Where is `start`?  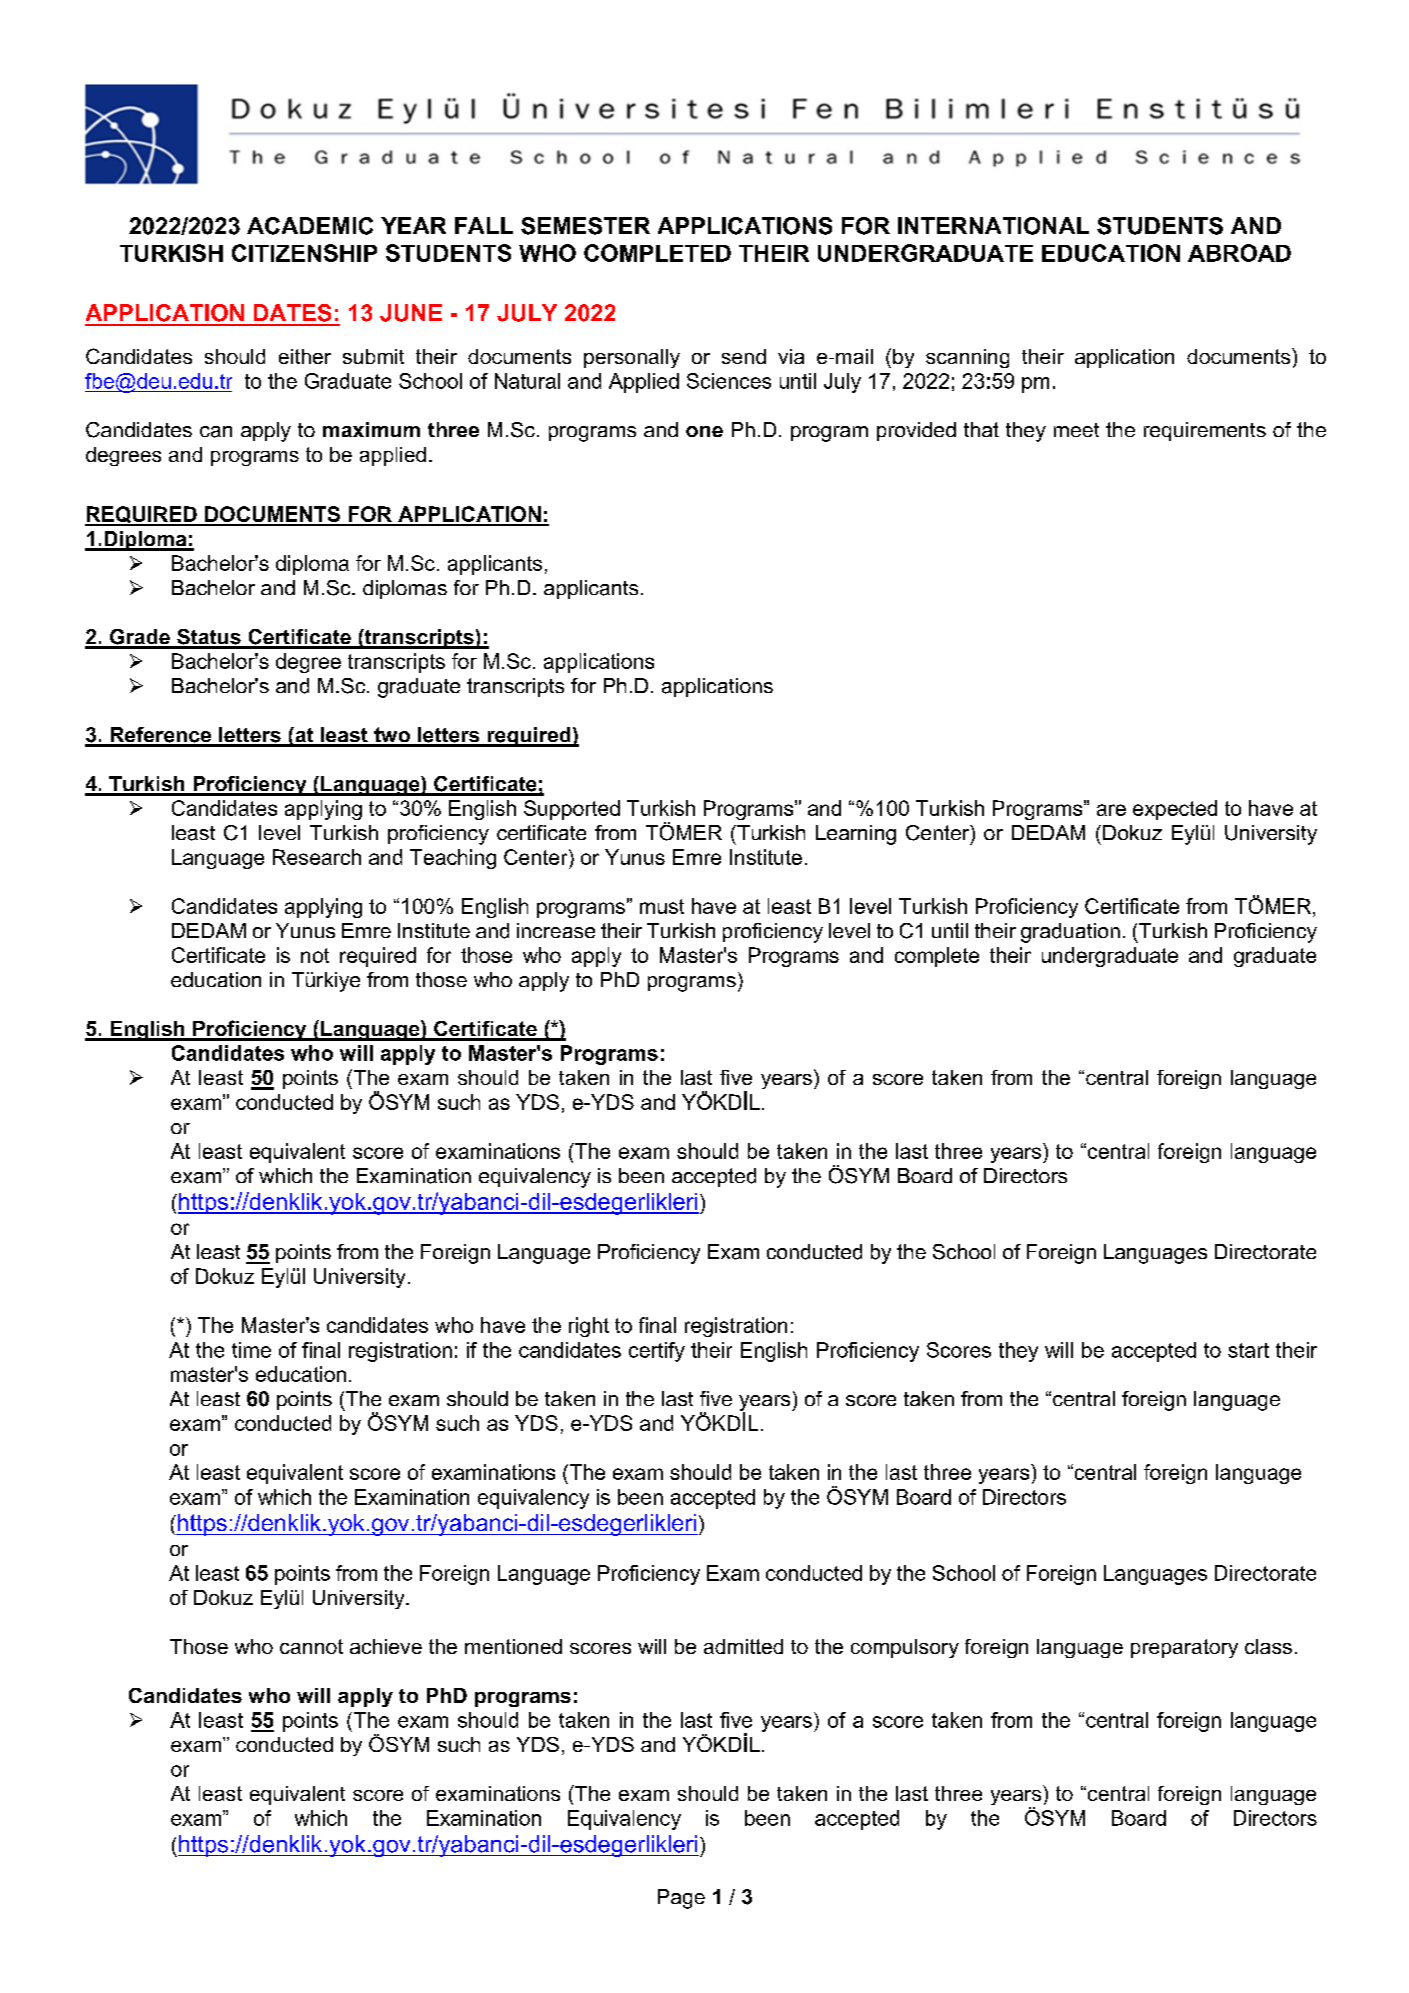
start is located at coordinates (1248, 1350).
